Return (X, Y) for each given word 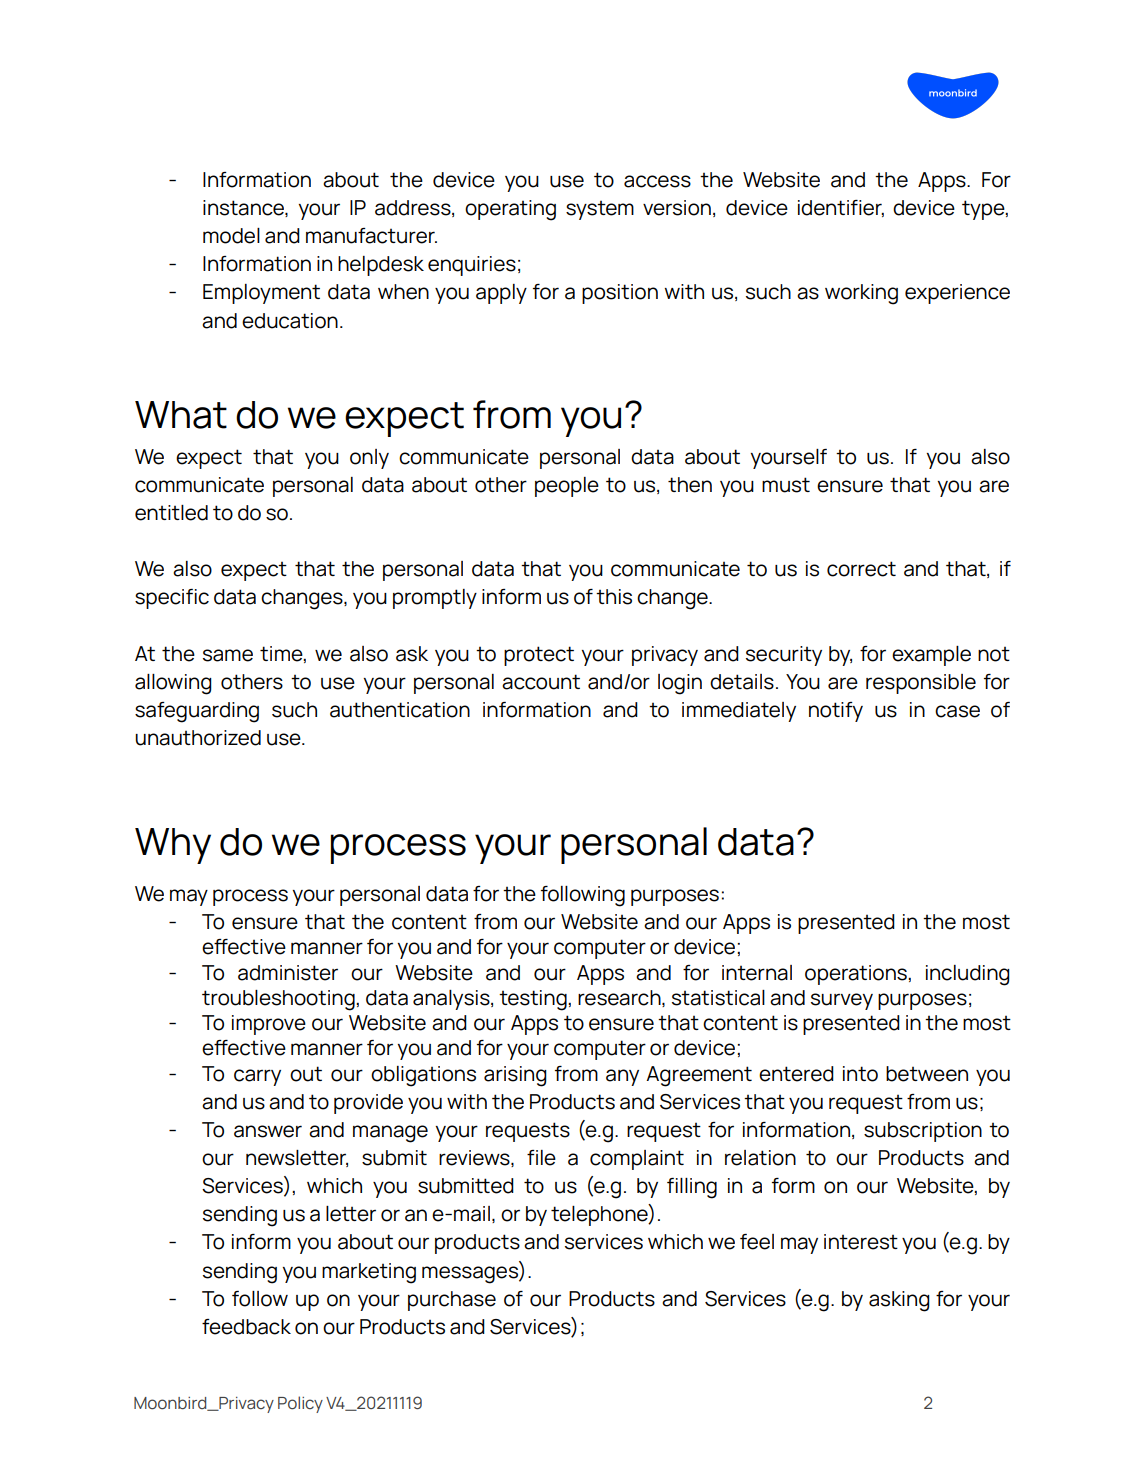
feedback (246, 1327)
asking (899, 1301)
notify (836, 712)
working (861, 294)
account (541, 682)
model (231, 236)
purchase (452, 1301)
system (600, 210)
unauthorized (198, 738)
